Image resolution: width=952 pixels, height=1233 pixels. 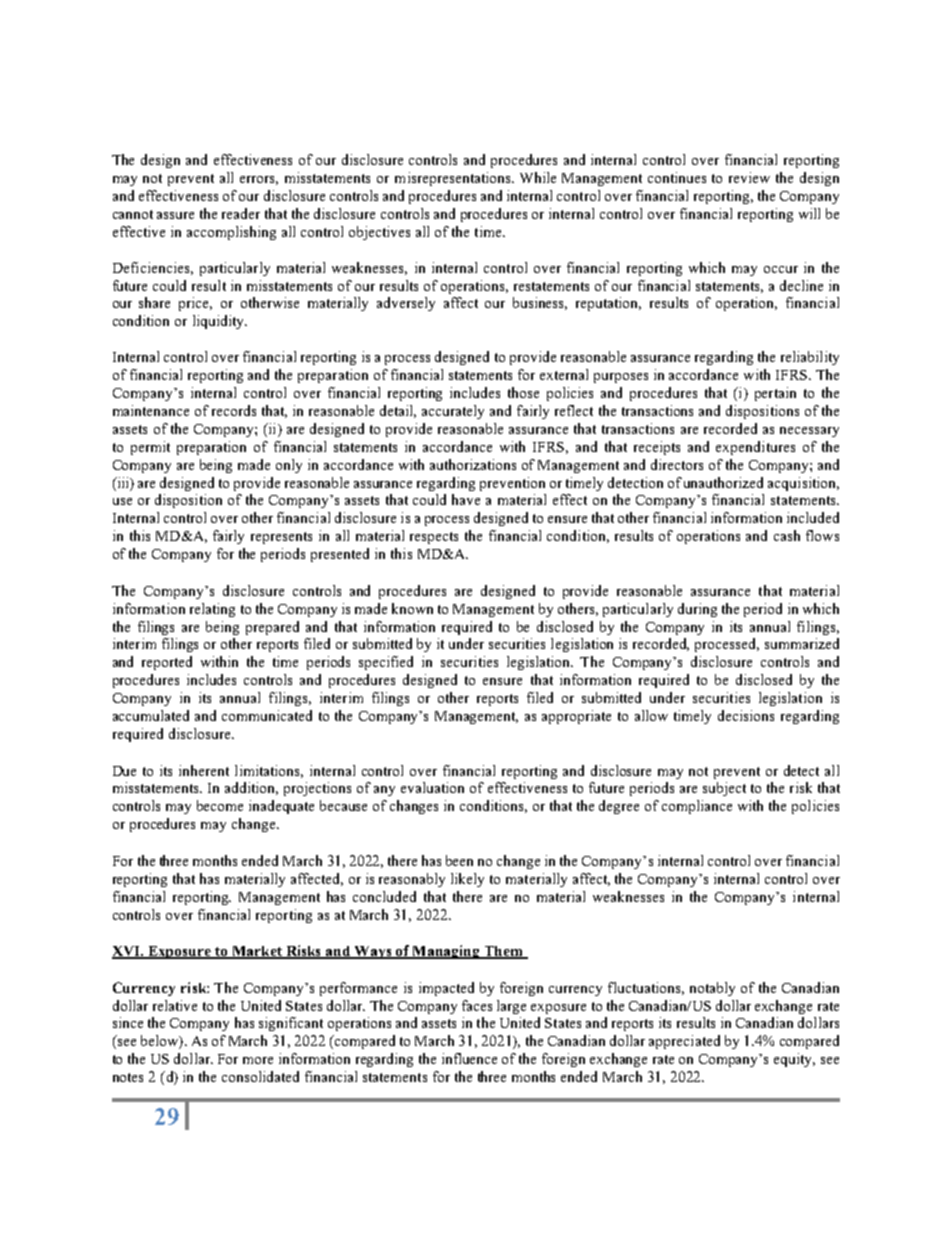 I want to click on known, so click(x=412, y=608).
